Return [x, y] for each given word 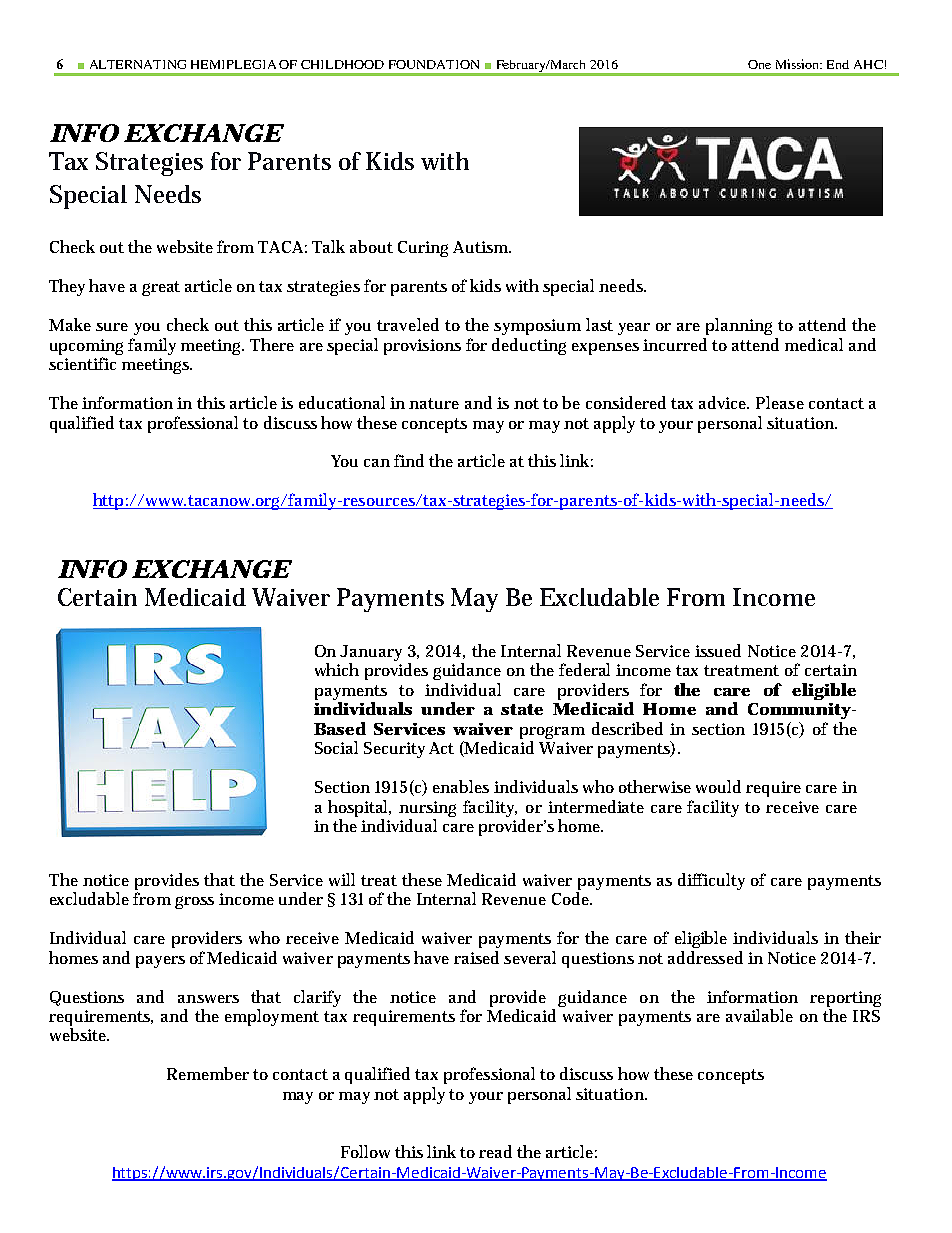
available [759, 1015]
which [337, 669]
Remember [208, 1073]
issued [718, 650]
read [495, 1151]
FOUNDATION [434, 64]
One [759, 64]
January [371, 654]
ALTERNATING [138, 64]
